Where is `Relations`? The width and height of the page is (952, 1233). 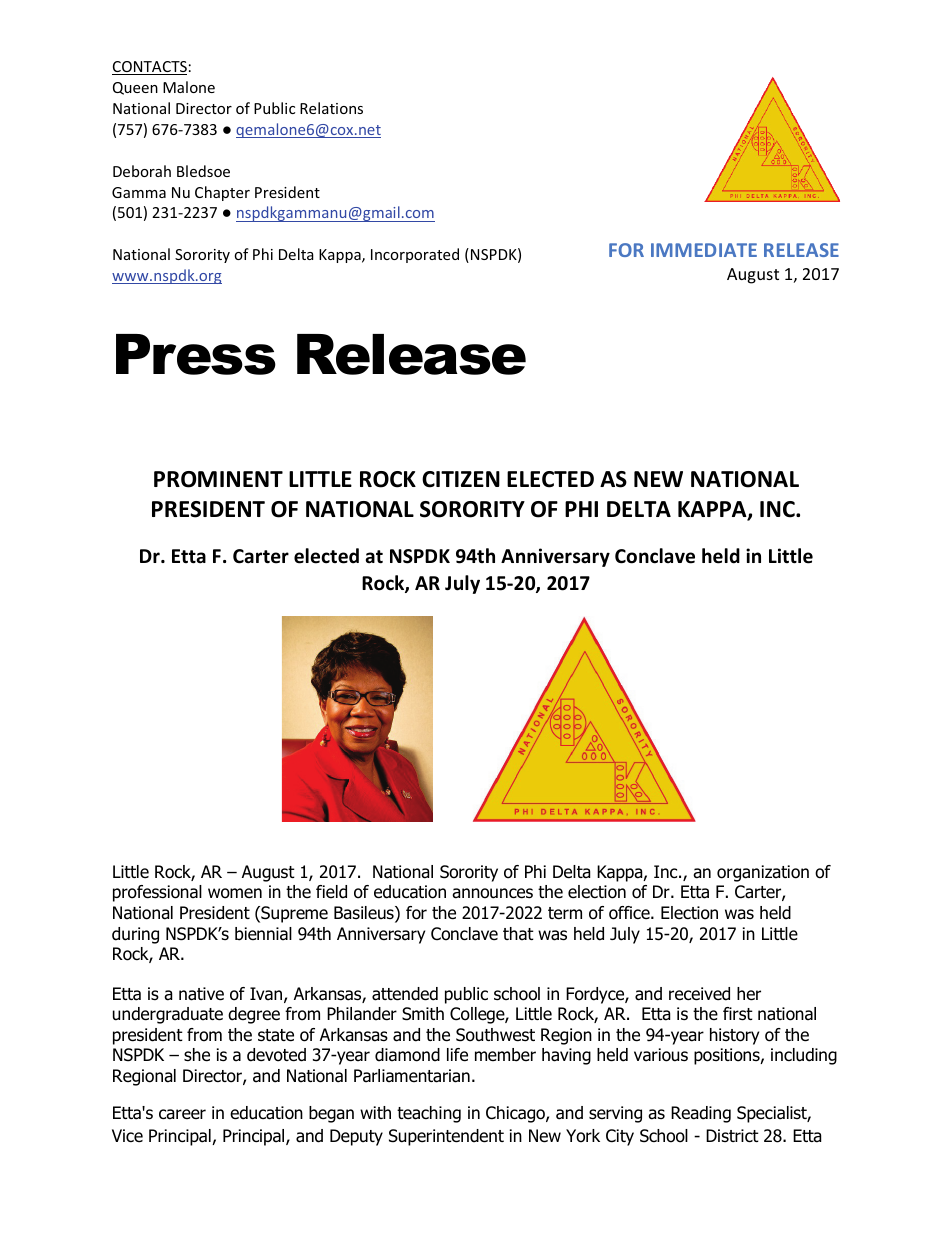 Relations is located at coordinates (331, 108).
